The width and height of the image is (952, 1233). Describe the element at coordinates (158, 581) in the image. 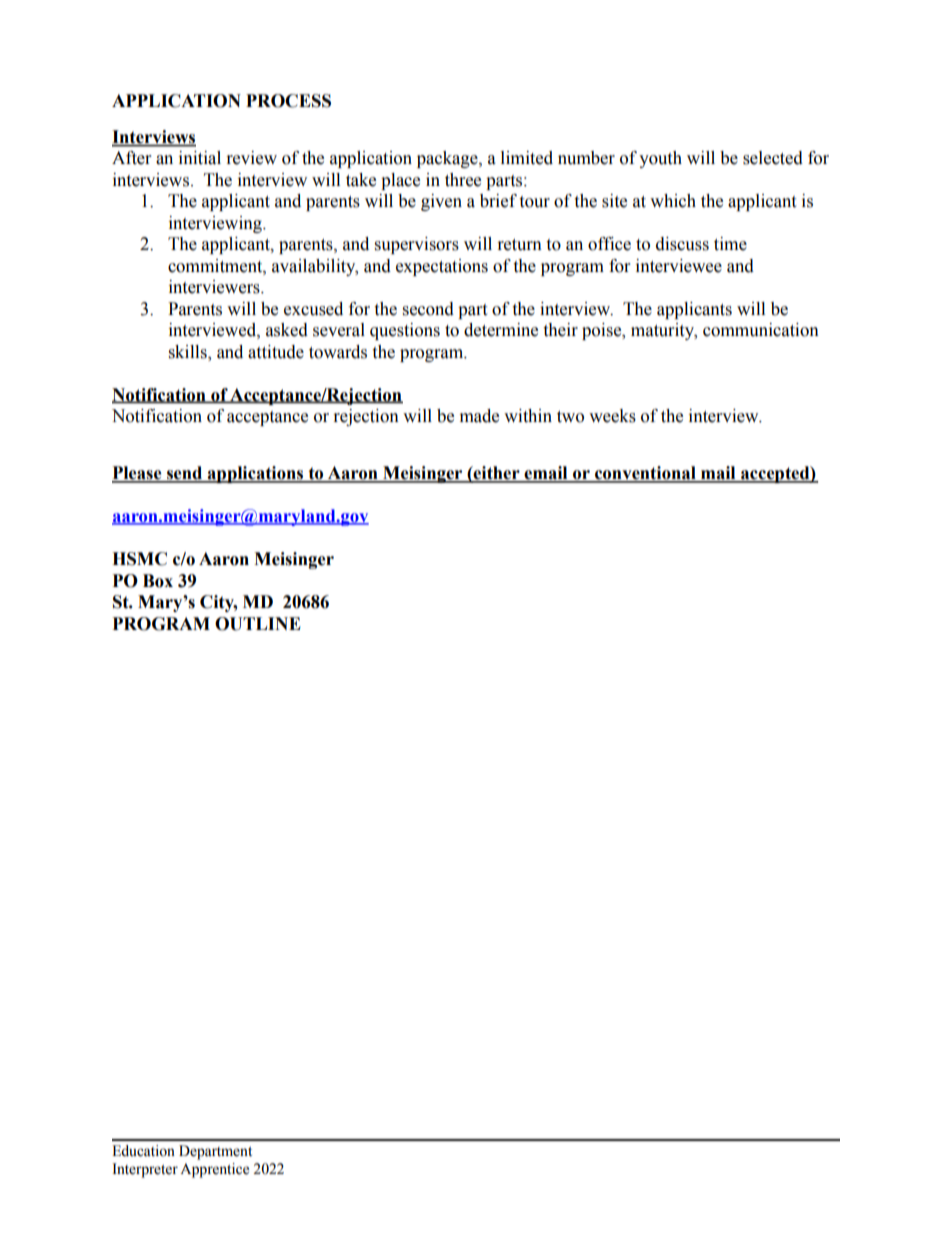

I see `Box` at that location.
